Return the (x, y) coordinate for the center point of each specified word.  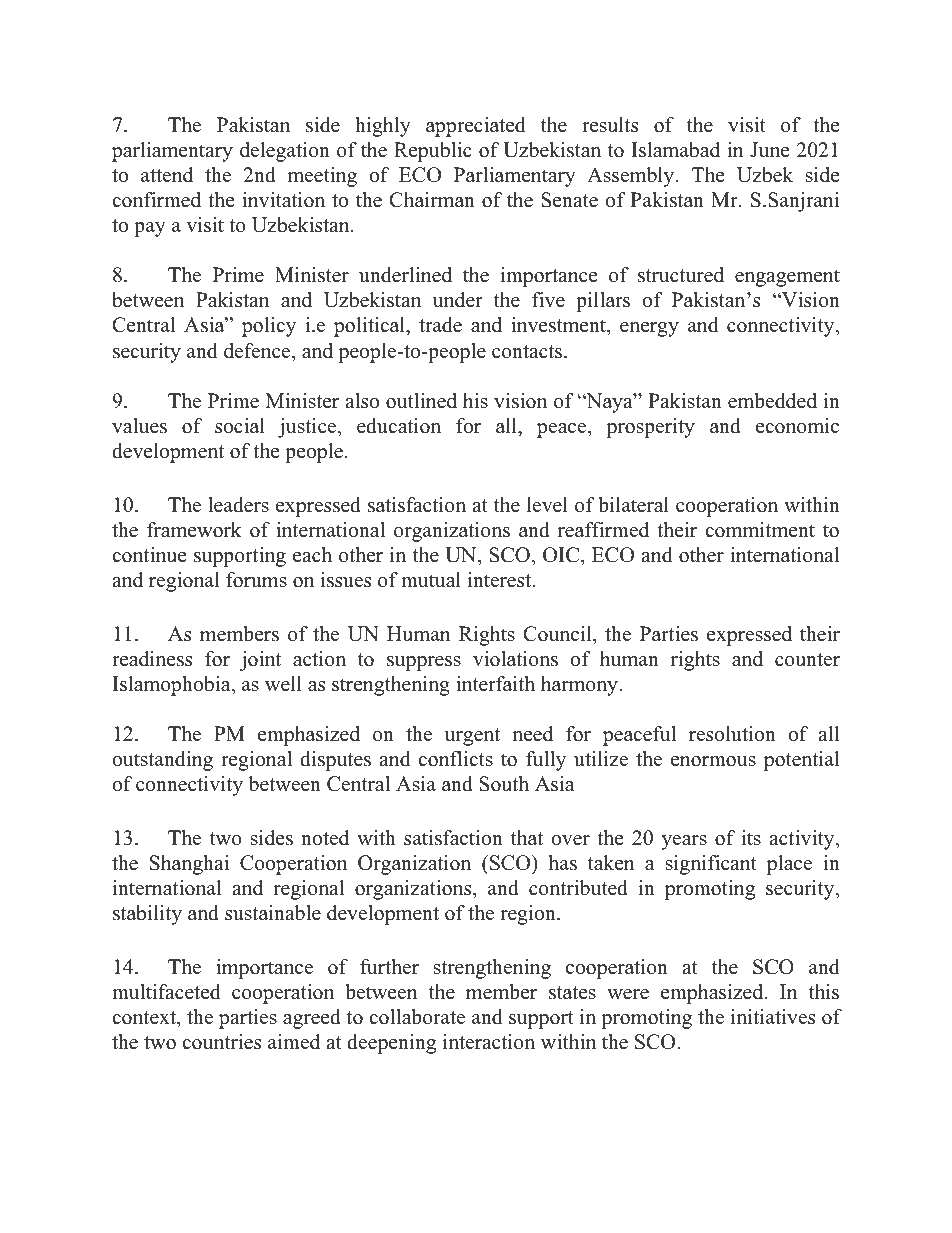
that (527, 837)
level (547, 505)
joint (260, 661)
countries (221, 1042)
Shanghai (189, 865)
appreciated (475, 127)
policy (269, 327)
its (751, 838)
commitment (760, 530)
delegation (285, 152)
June (770, 150)
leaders (238, 505)
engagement (787, 278)
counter (807, 660)
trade (440, 325)
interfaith (495, 684)
